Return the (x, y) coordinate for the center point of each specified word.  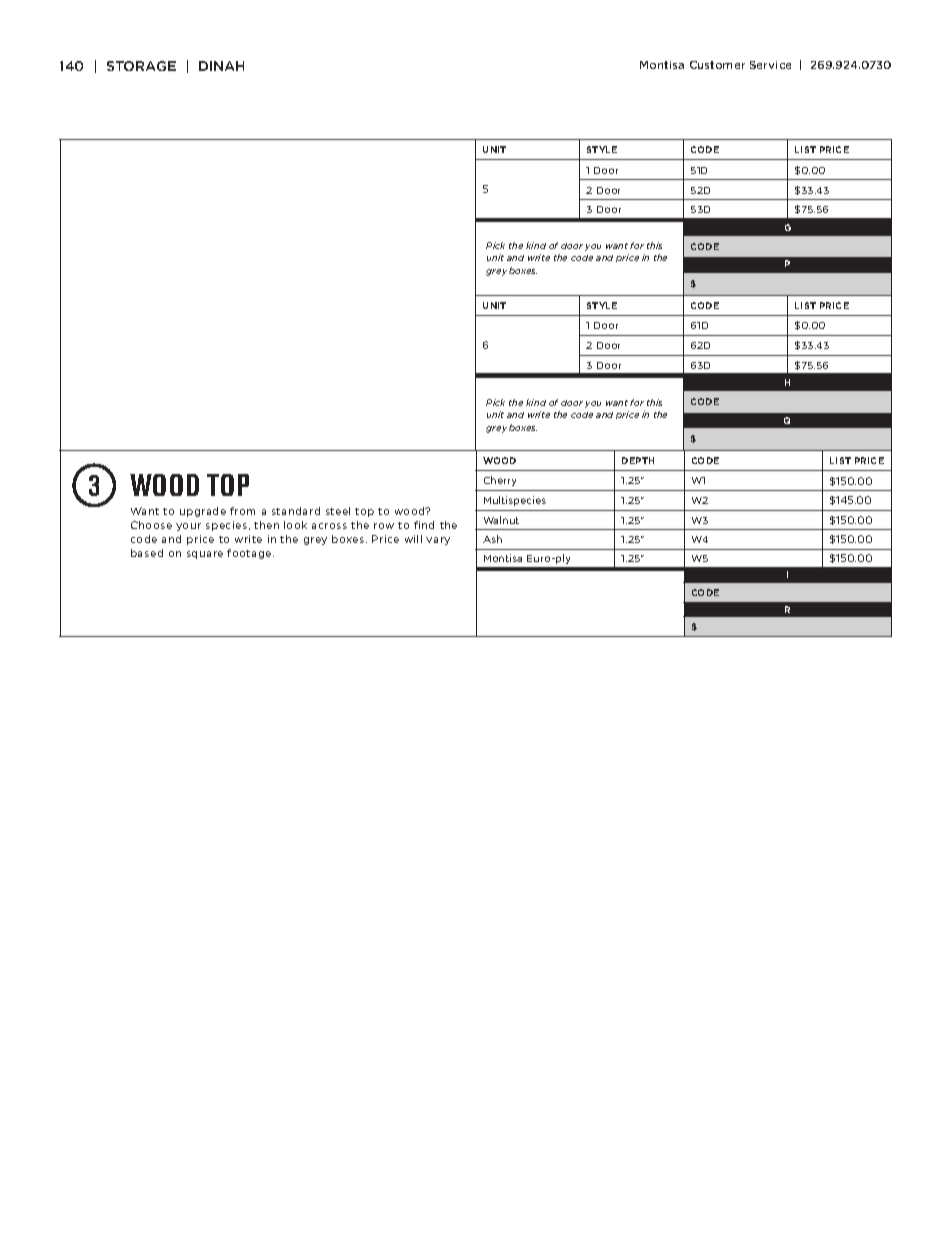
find (424, 525)
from (242, 511)
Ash (492, 539)
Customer (717, 65)
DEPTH (638, 460)
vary (438, 541)
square (205, 555)
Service (770, 65)
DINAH (221, 66)
